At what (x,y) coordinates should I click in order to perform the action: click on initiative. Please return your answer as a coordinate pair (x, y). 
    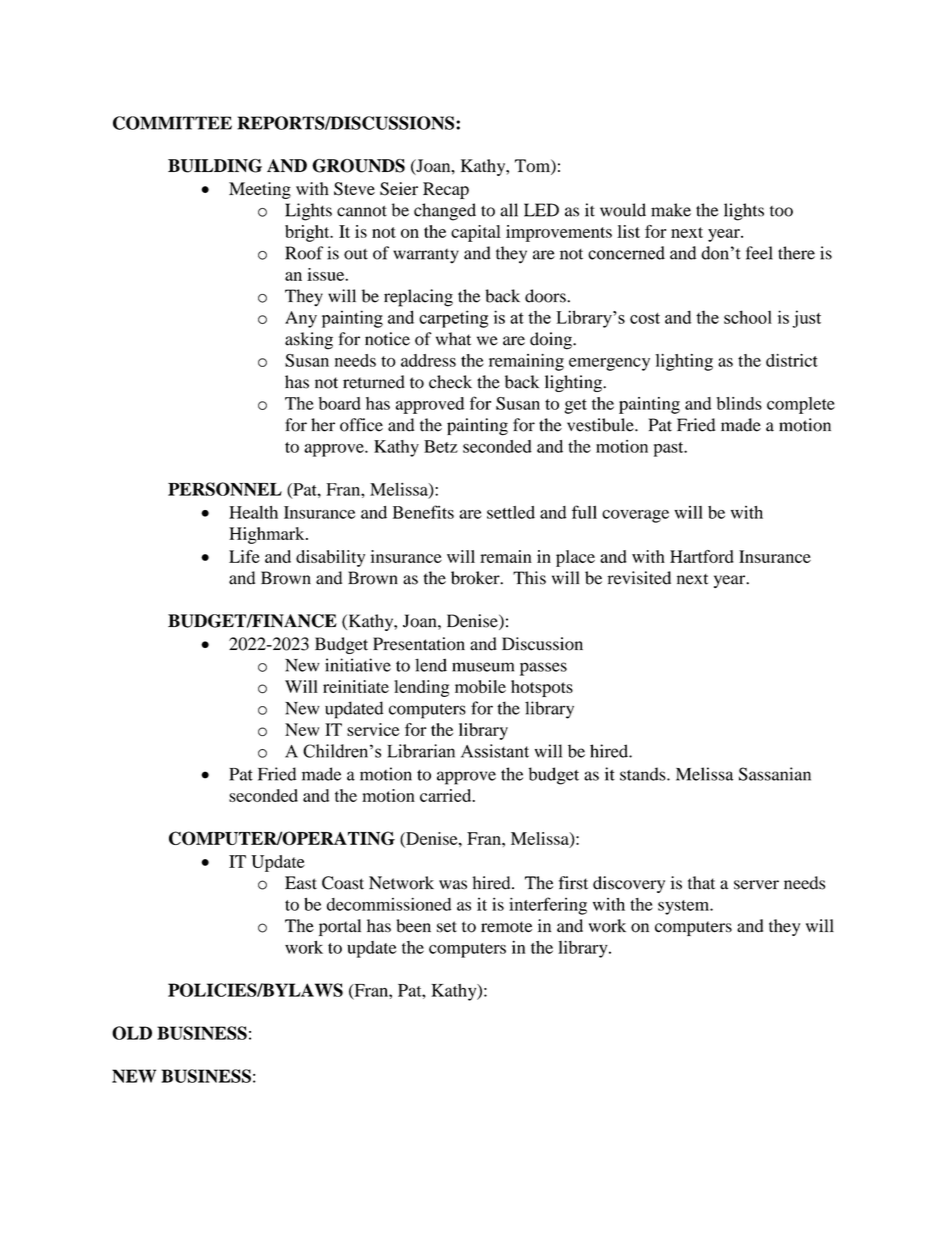
    Looking at the image, I should click on (358, 665).
